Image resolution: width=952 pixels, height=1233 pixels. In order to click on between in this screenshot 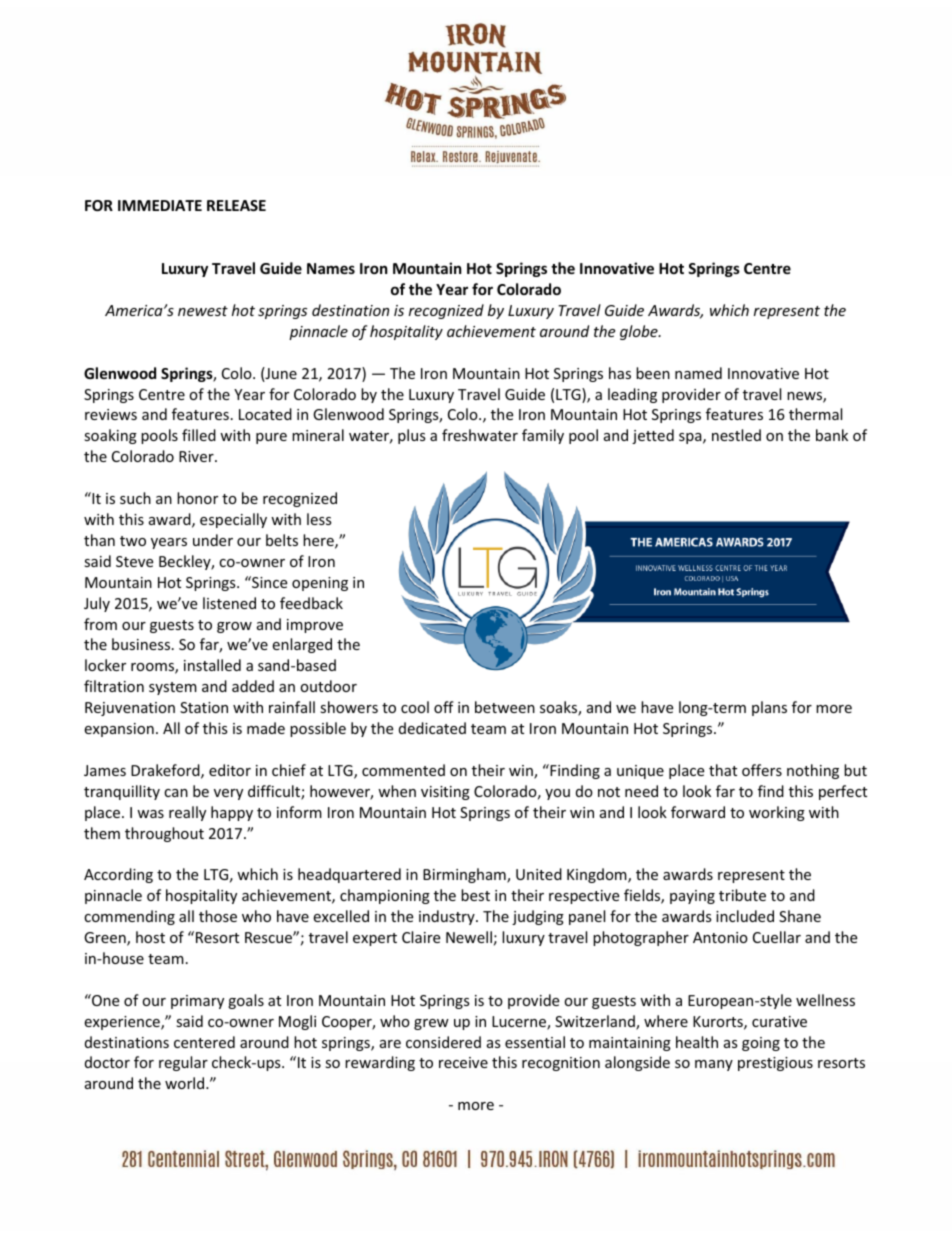, I will do `click(505, 707)`.
